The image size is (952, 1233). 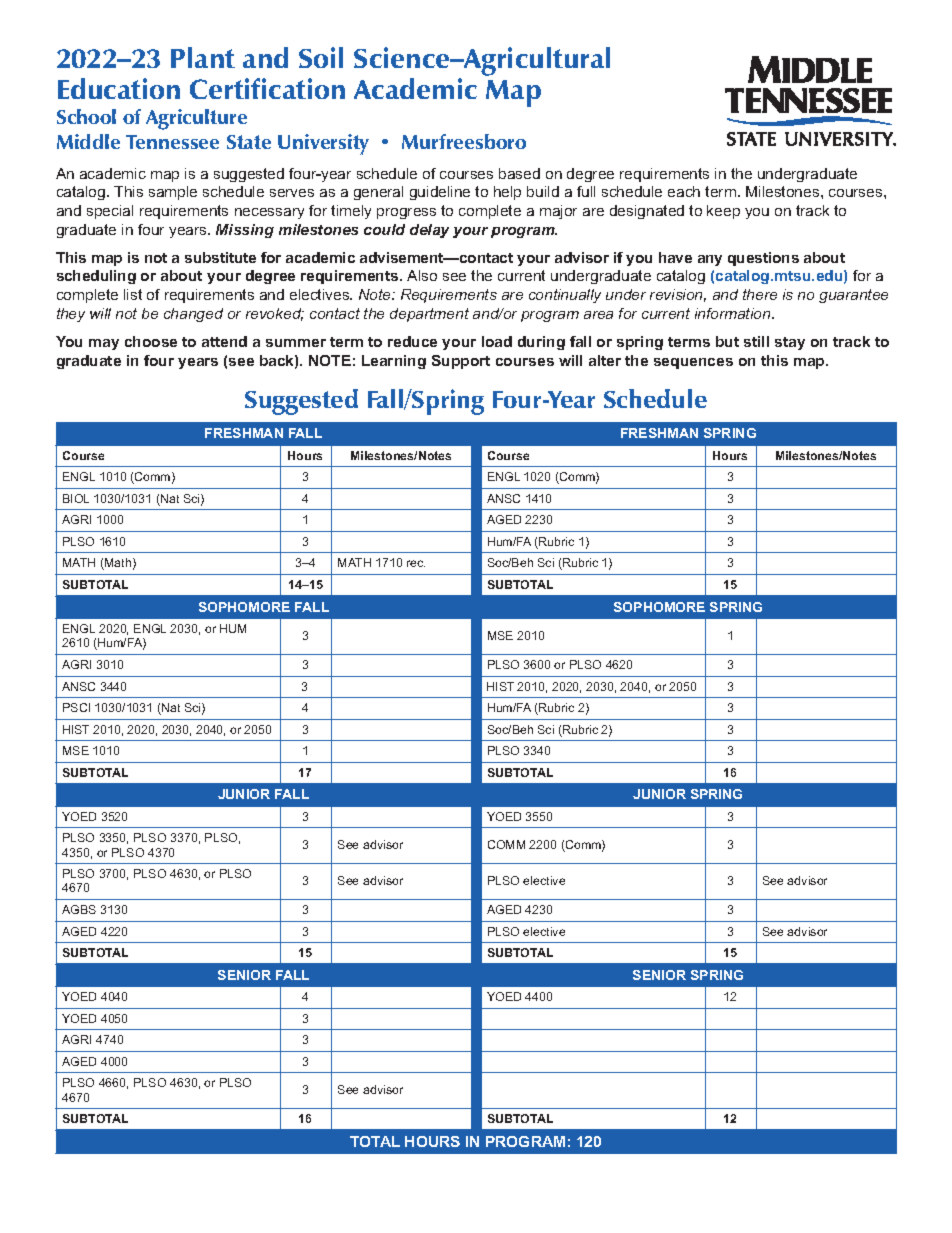 What do you see at coordinates (193, 315) in the screenshot?
I see `changed` at bounding box center [193, 315].
